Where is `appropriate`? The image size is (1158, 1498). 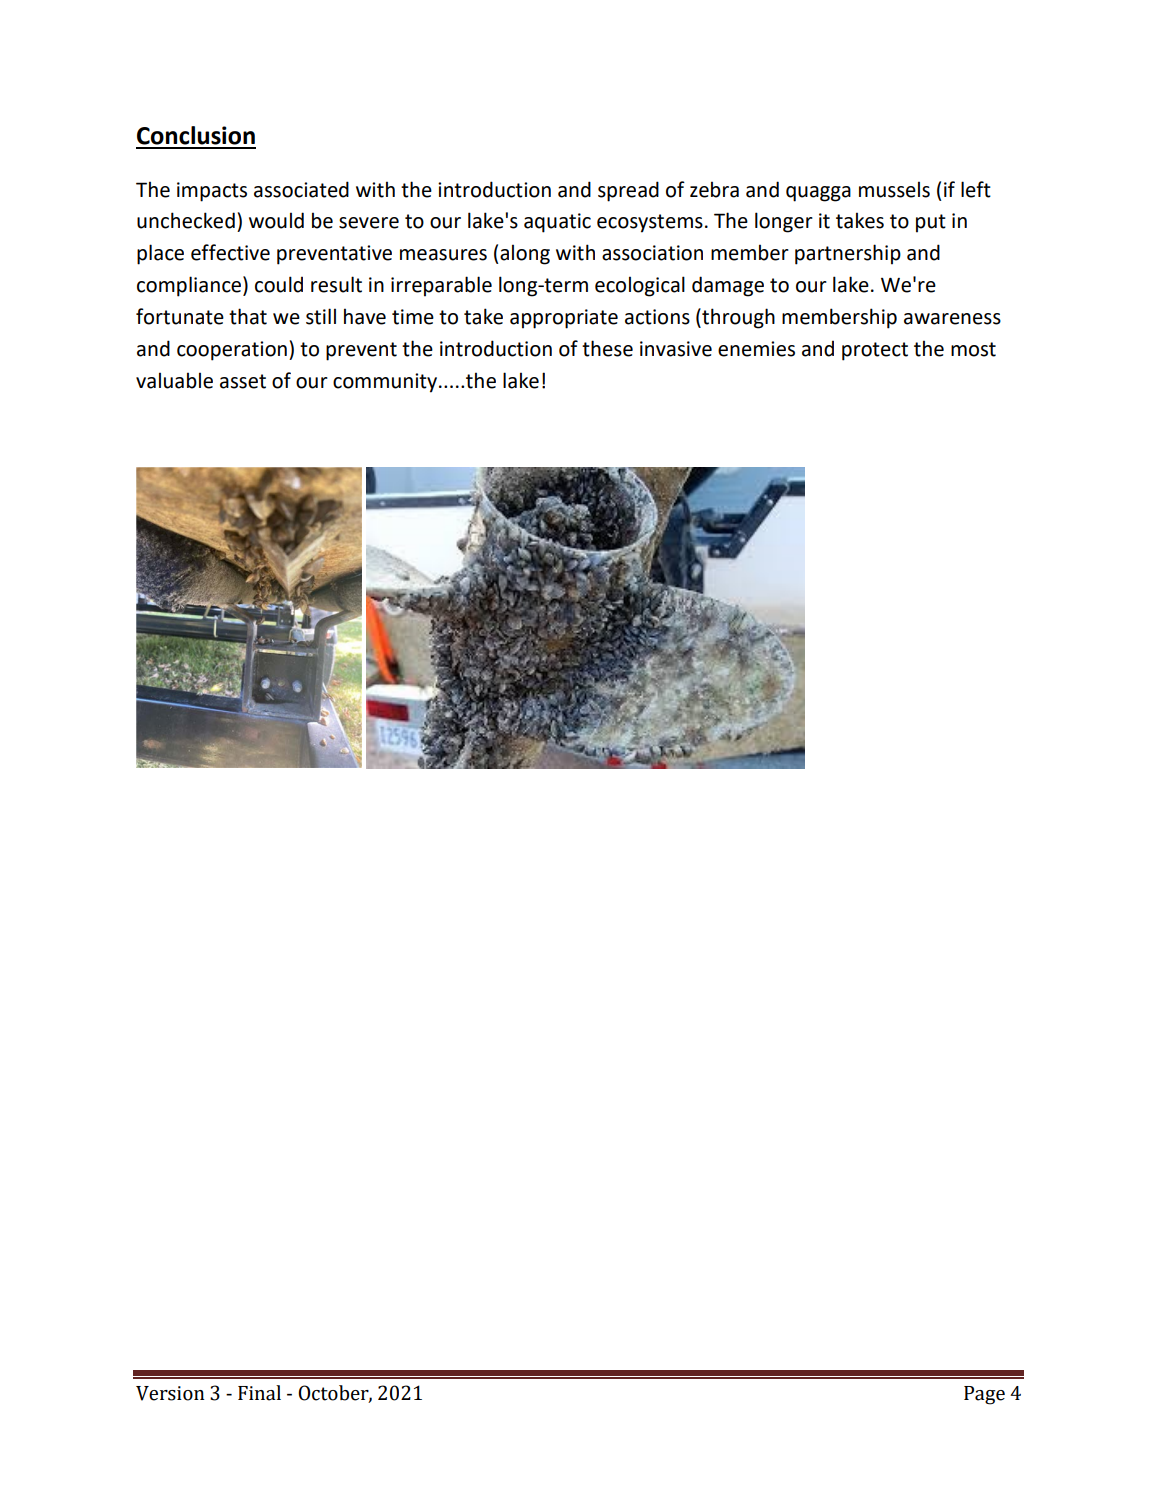
appropriate is located at coordinates (564, 319).
